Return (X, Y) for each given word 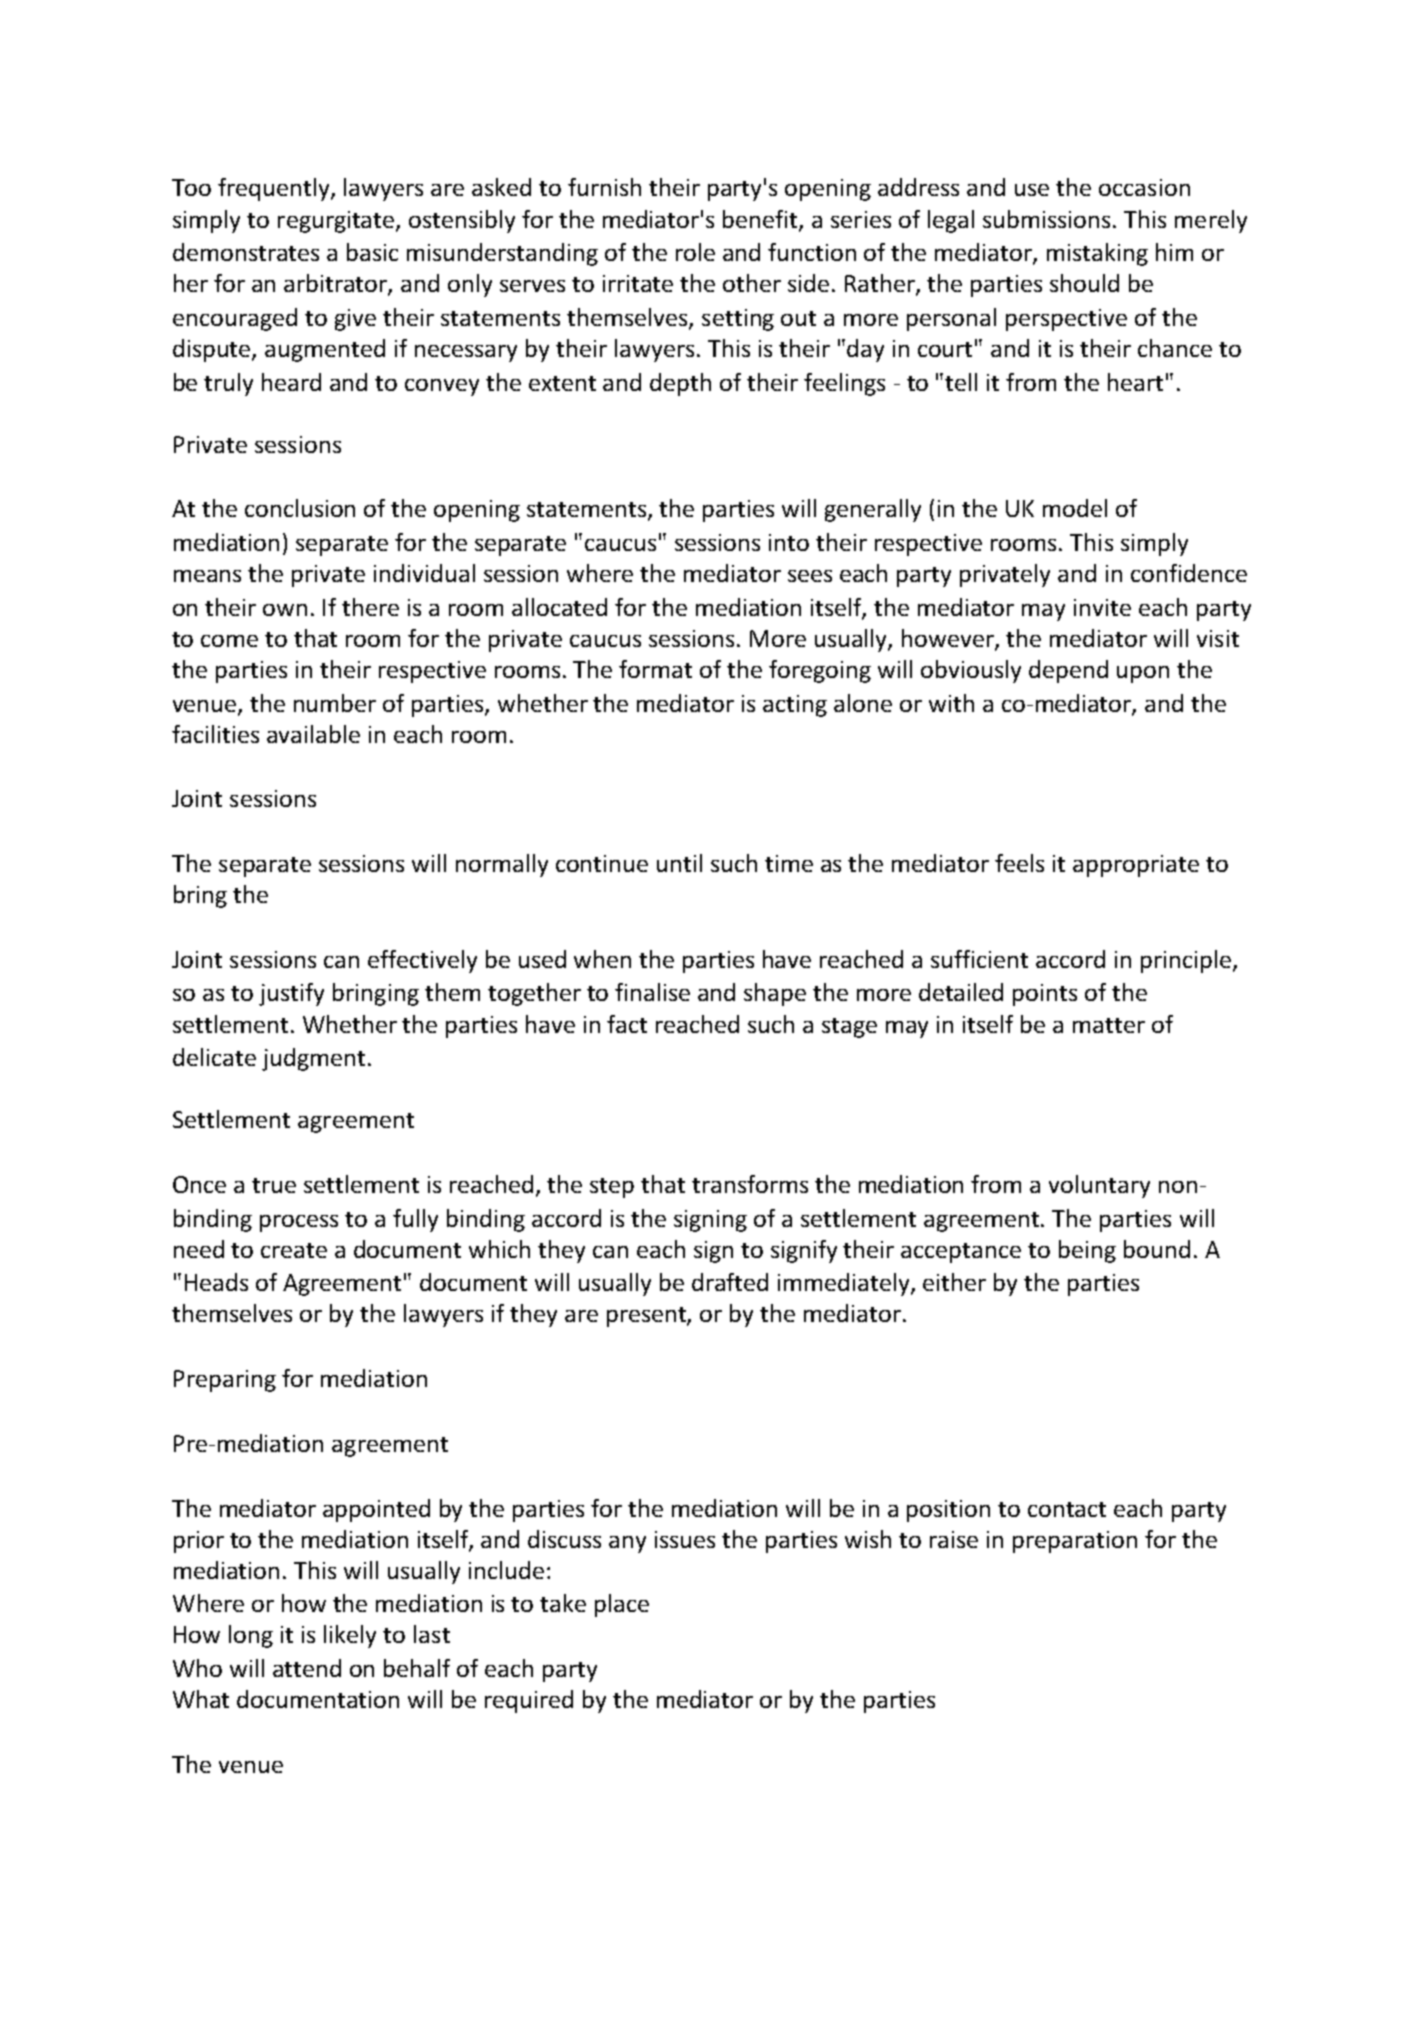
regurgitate (337, 222)
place (622, 1605)
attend (307, 1668)
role (695, 252)
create (294, 1250)
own (285, 610)
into (789, 542)
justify (291, 994)
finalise (652, 992)
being (1087, 1251)
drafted (730, 1282)
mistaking (1097, 254)
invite (1102, 607)
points (1045, 995)
